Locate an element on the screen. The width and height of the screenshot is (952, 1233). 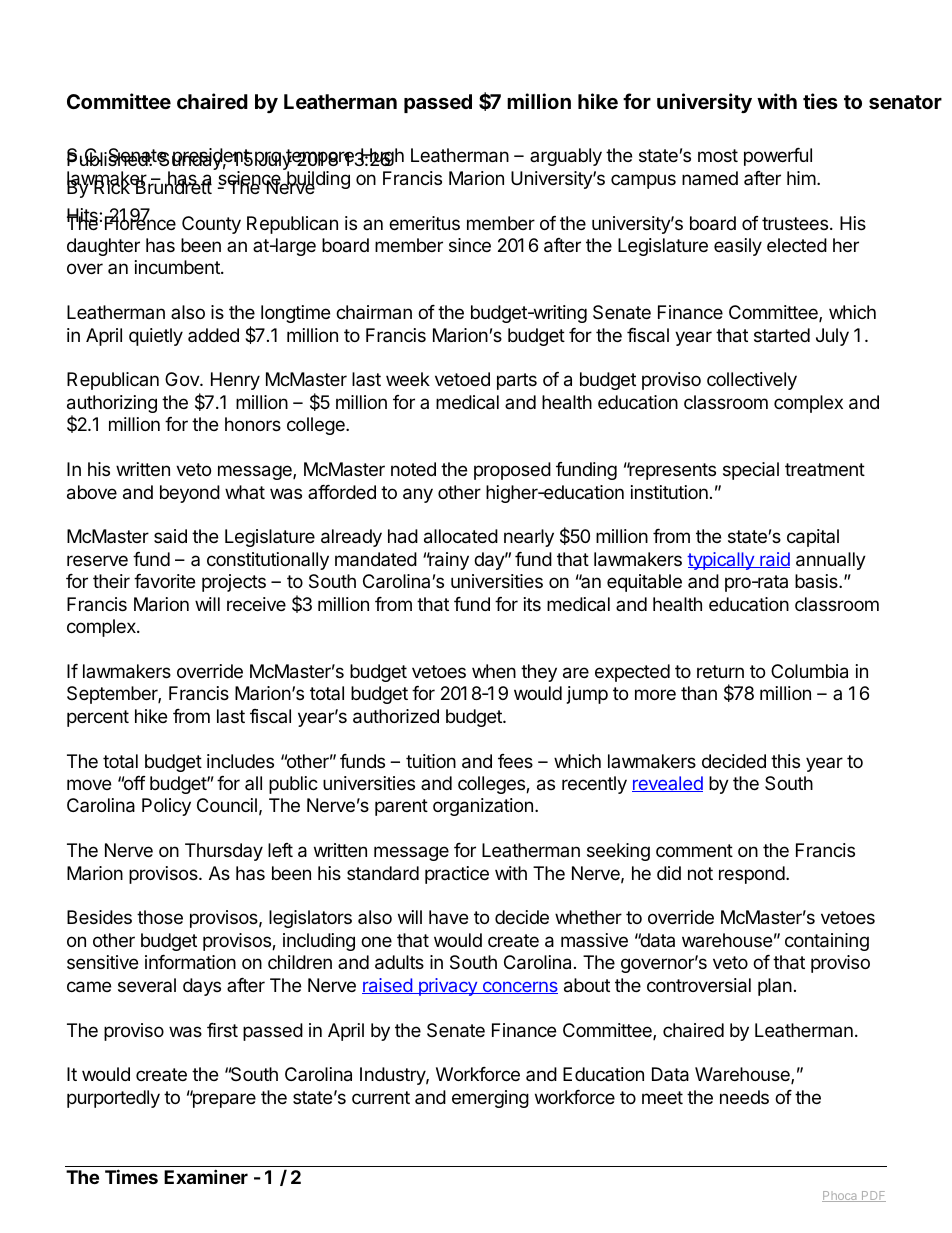
receive is located at coordinates (256, 604).
